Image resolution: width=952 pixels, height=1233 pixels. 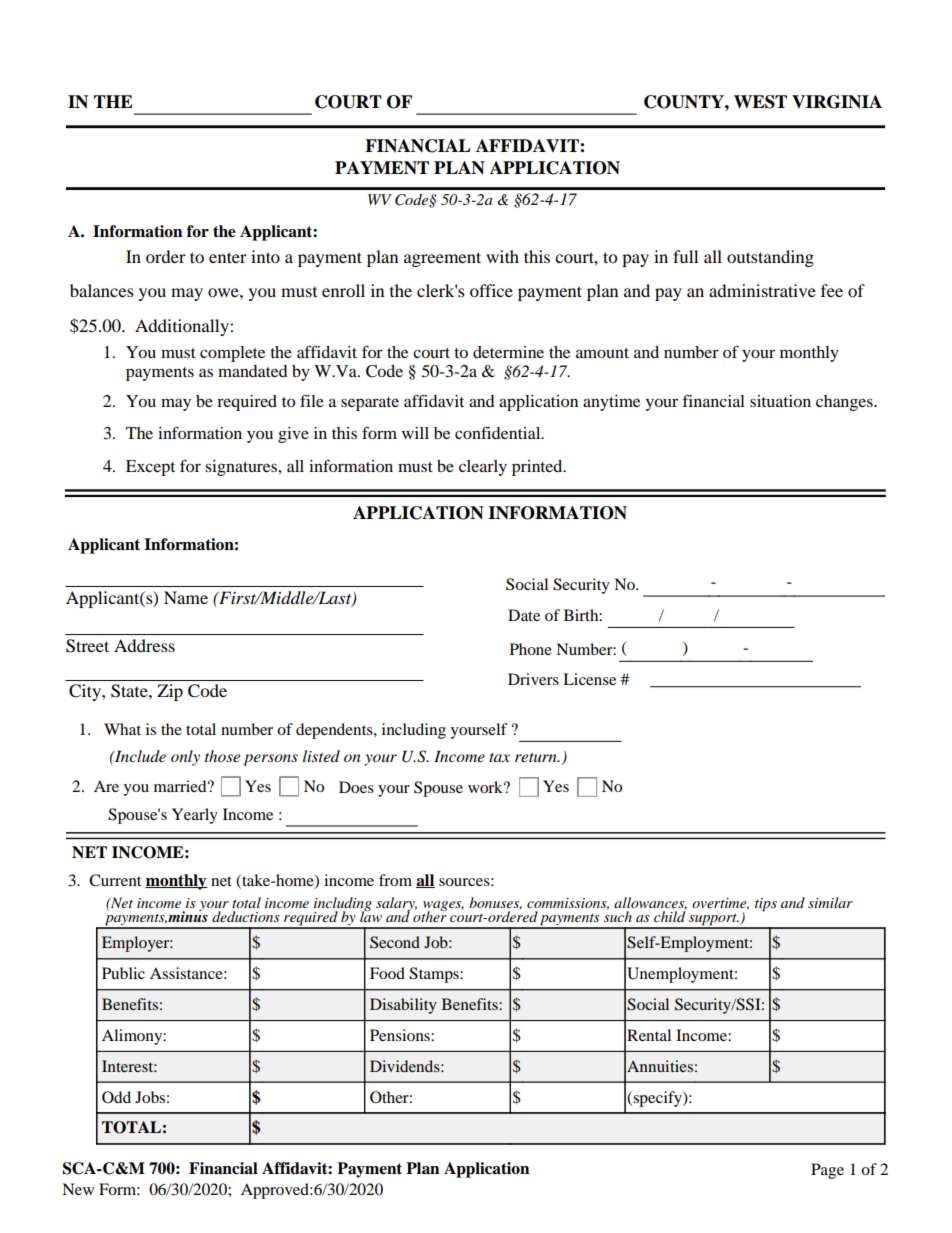 What do you see at coordinates (116, 1097) in the image?
I see `Odd` at bounding box center [116, 1097].
